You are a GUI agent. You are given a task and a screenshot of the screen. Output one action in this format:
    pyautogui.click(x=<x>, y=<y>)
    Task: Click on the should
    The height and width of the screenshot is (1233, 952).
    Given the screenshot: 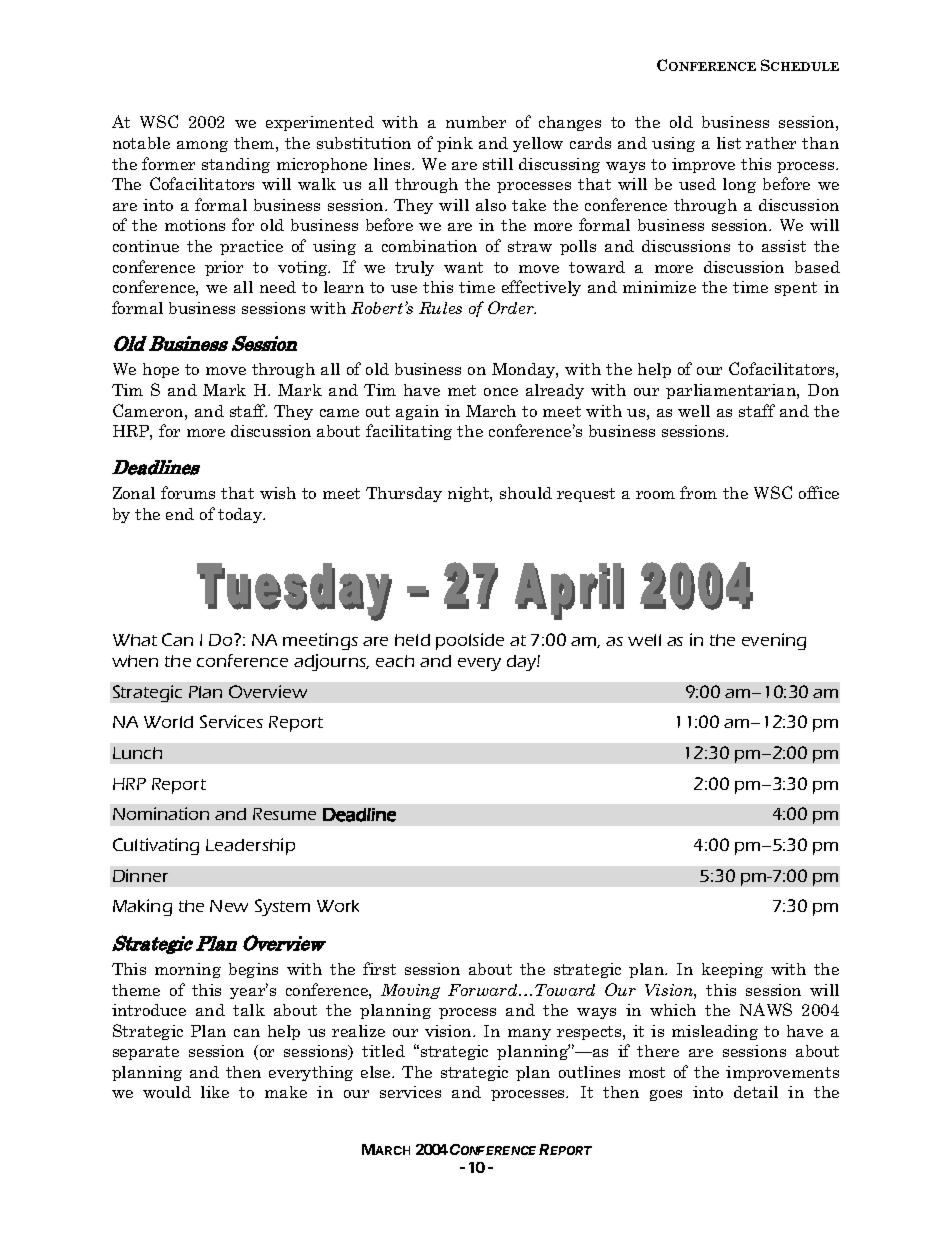 What is the action you would take?
    pyautogui.click(x=526, y=493)
